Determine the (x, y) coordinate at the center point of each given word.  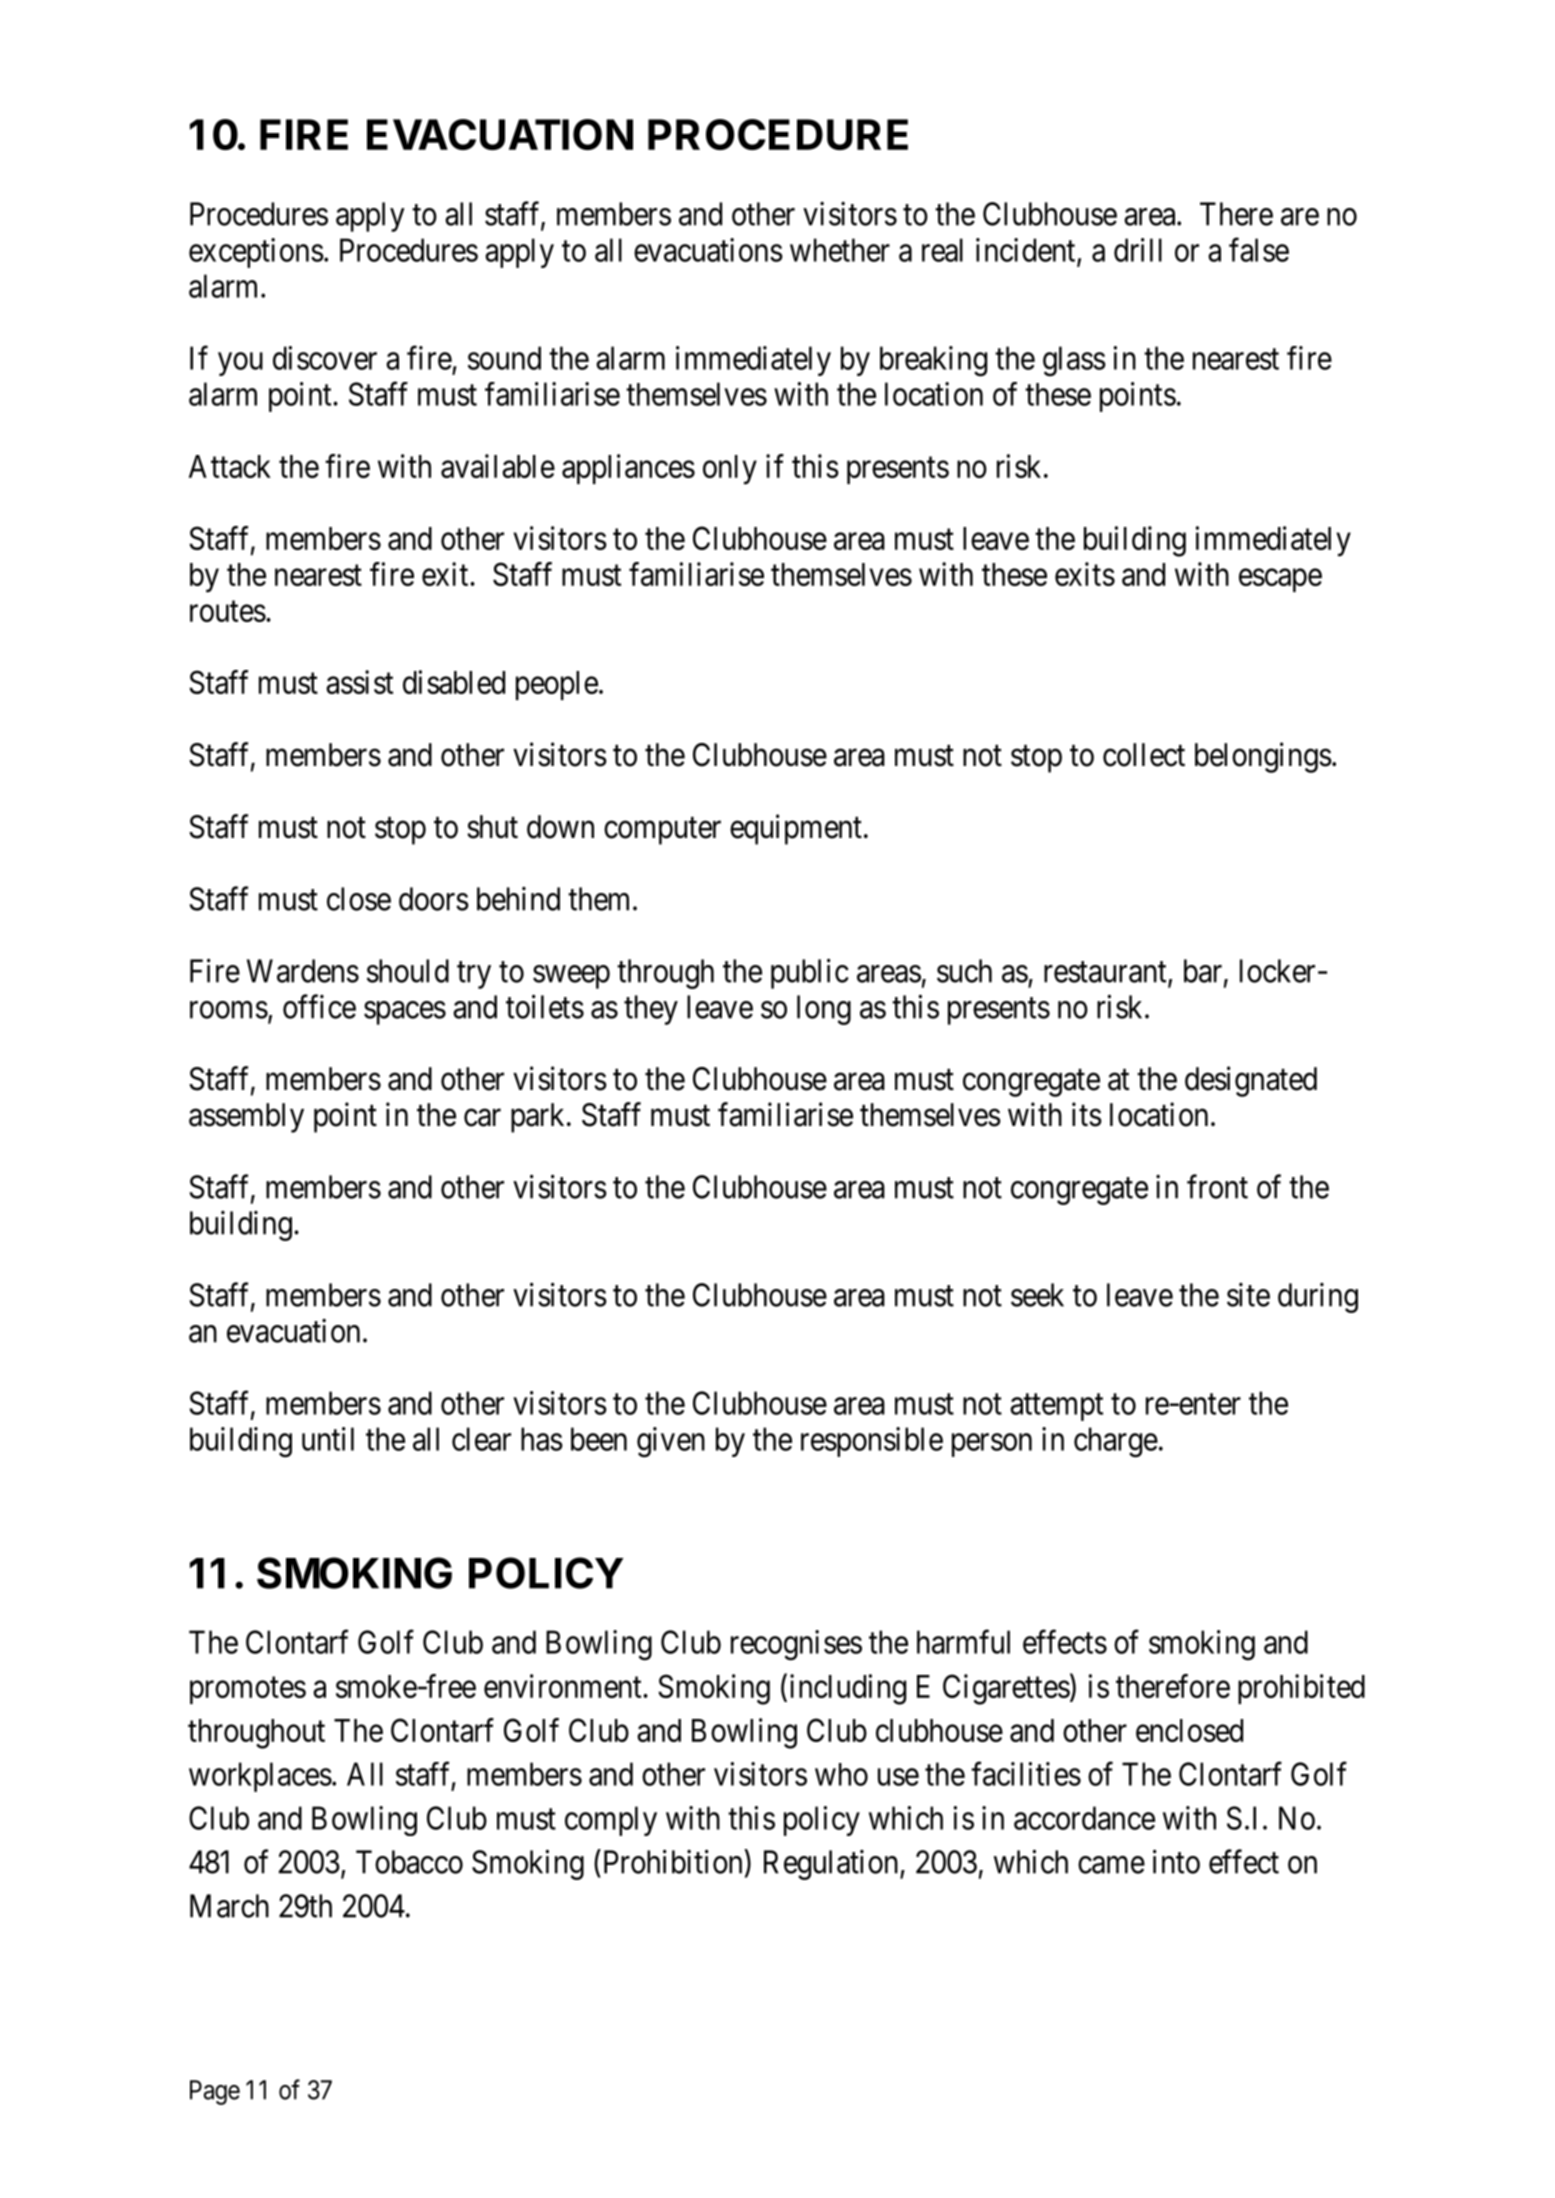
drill (1138, 250)
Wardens (303, 971)
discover (325, 358)
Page (215, 2092)
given (671, 1442)
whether (840, 250)
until (328, 1439)
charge (1116, 1442)
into (1176, 1861)
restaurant (1106, 973)
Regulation (832, 1864)
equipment (796, 829)
